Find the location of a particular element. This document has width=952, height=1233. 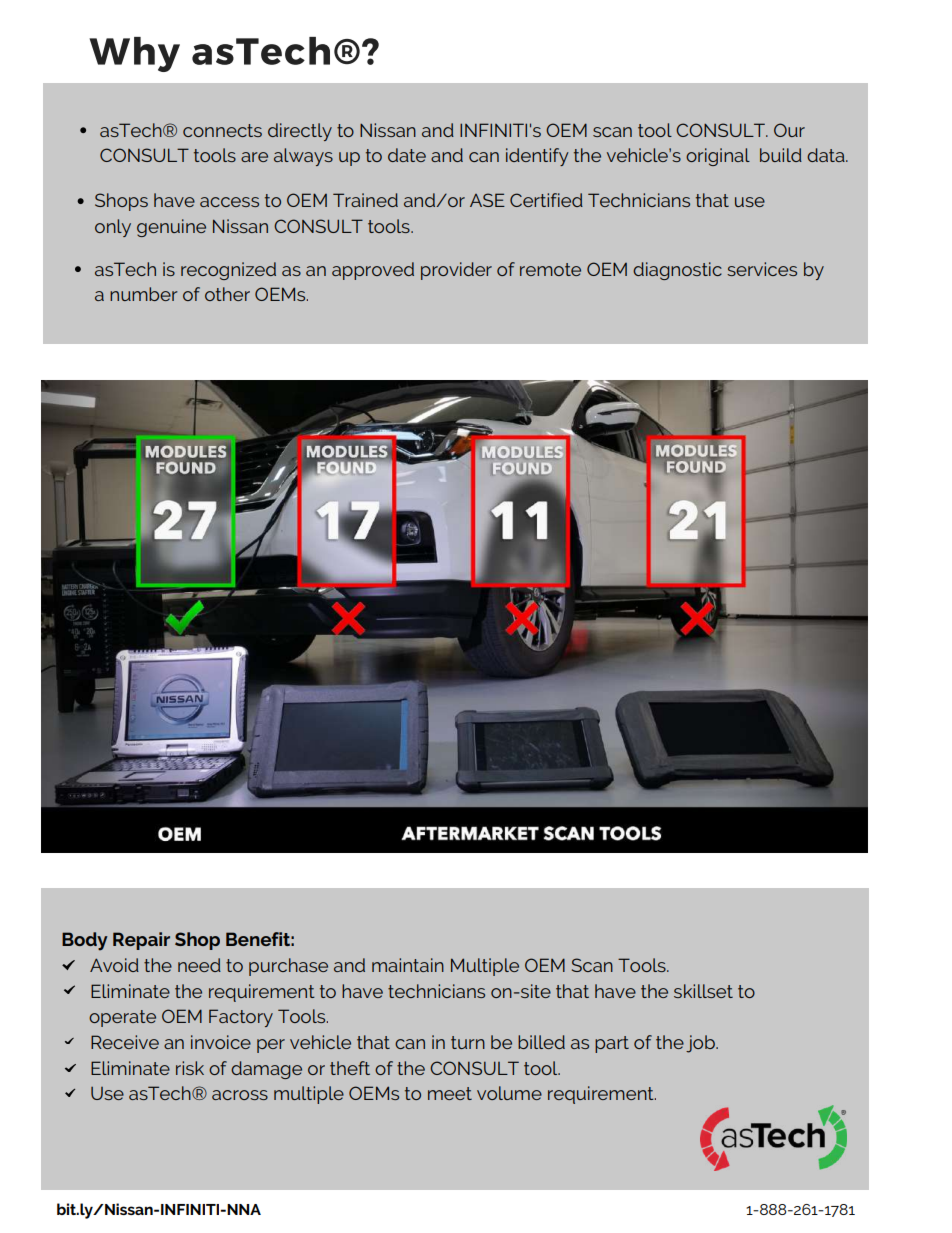

provider is located at coordinates (456, 271).
